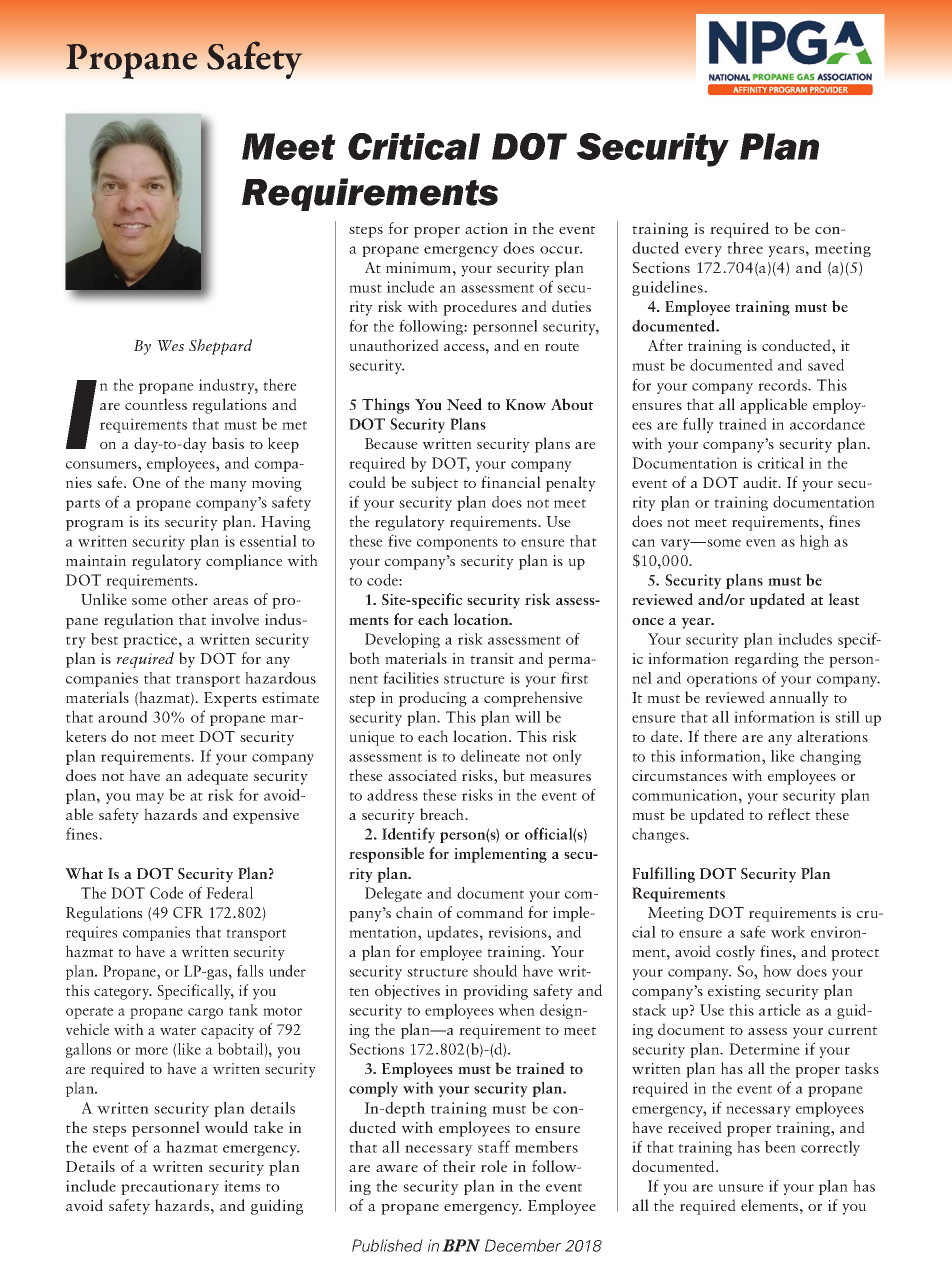 This page has height=1275, width=952. I want to click on action, so click(486, 228).
